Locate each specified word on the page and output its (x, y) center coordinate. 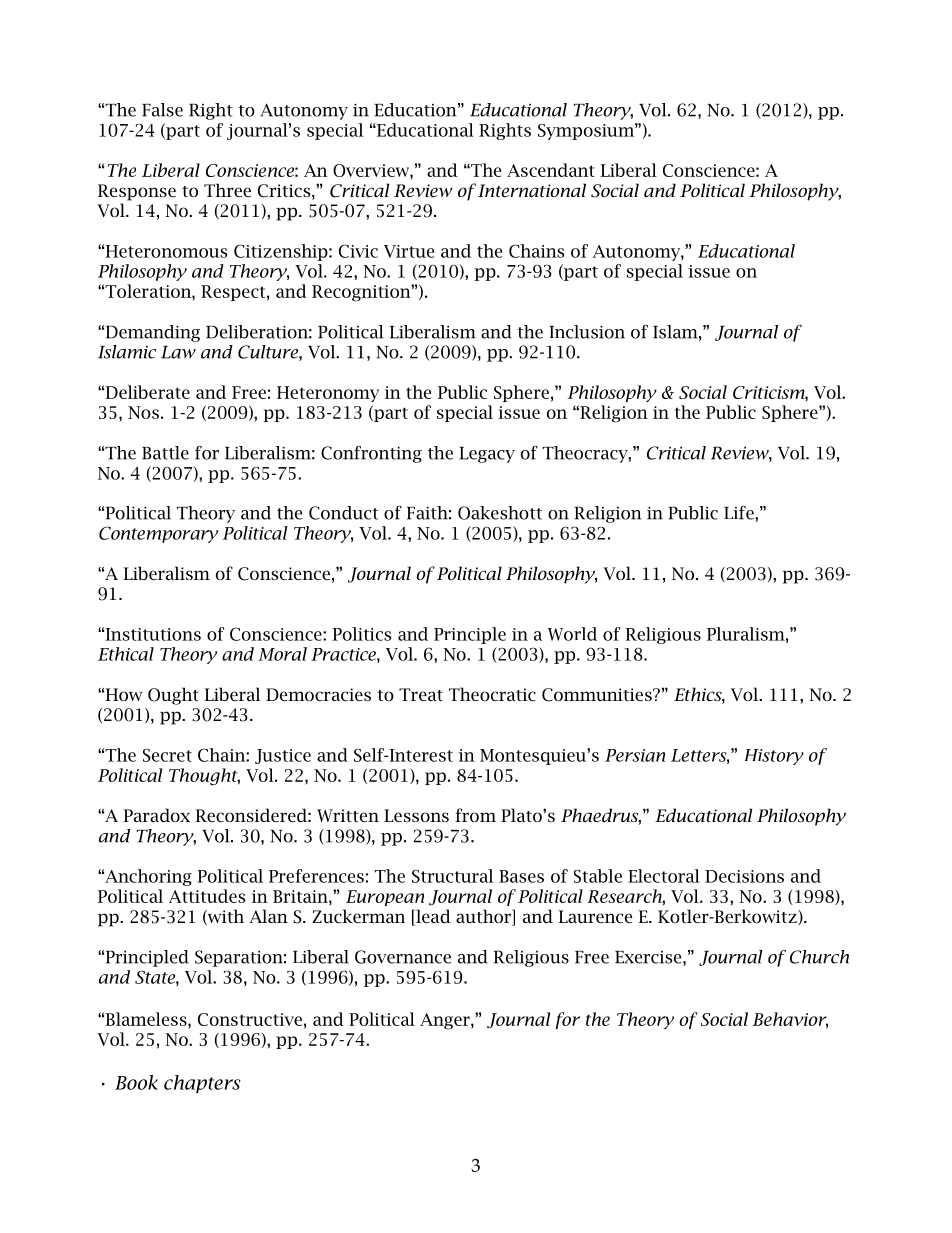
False (162, 110)
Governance (403, 957)
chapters (202, 1084)
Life (740, 513)
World (572, 634)
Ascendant (551, 170)
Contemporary (158, 534)
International (532, 190)
